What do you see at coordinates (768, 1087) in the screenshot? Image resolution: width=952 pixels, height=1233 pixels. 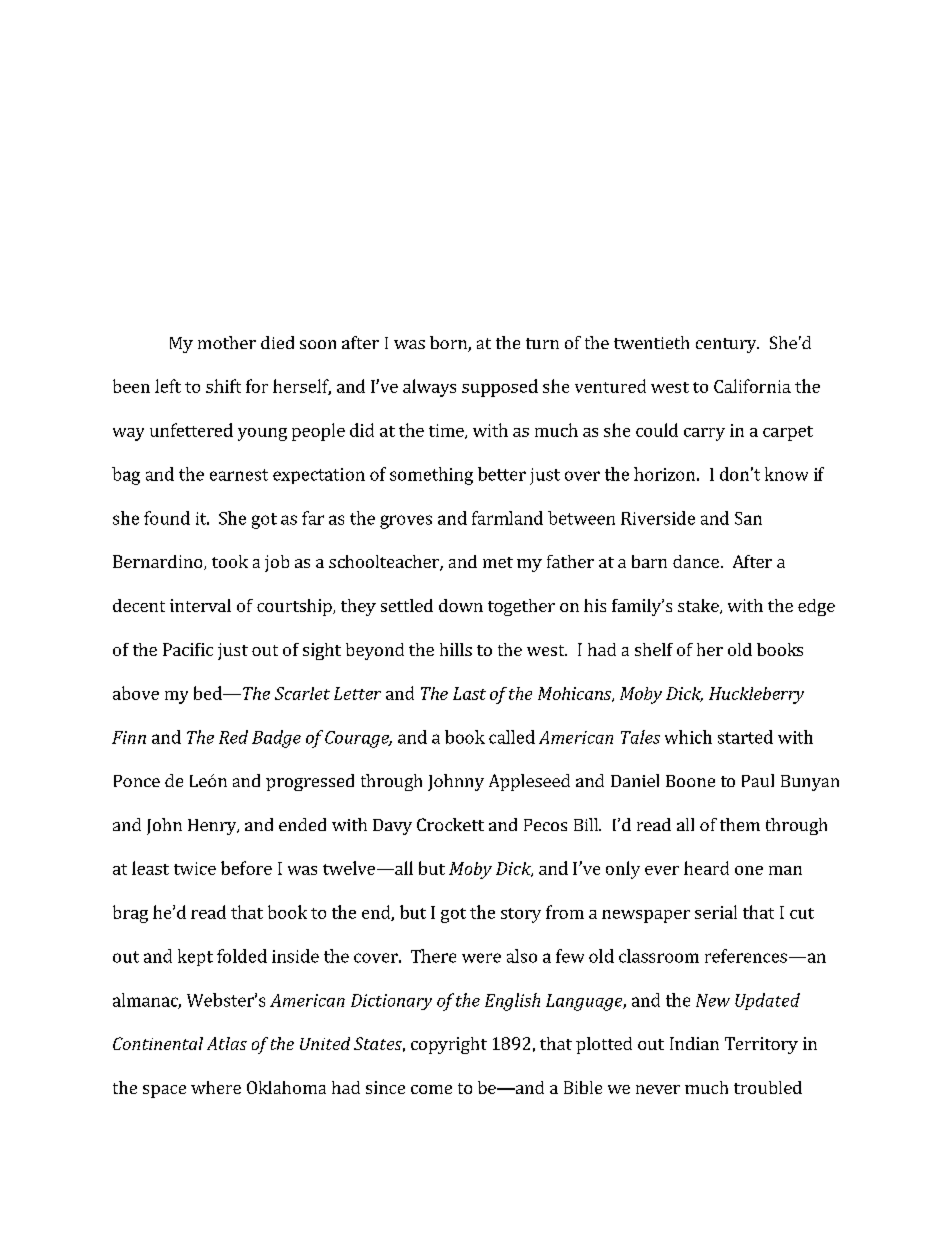 I see `troubled` at bounding box center [768, 1087].
